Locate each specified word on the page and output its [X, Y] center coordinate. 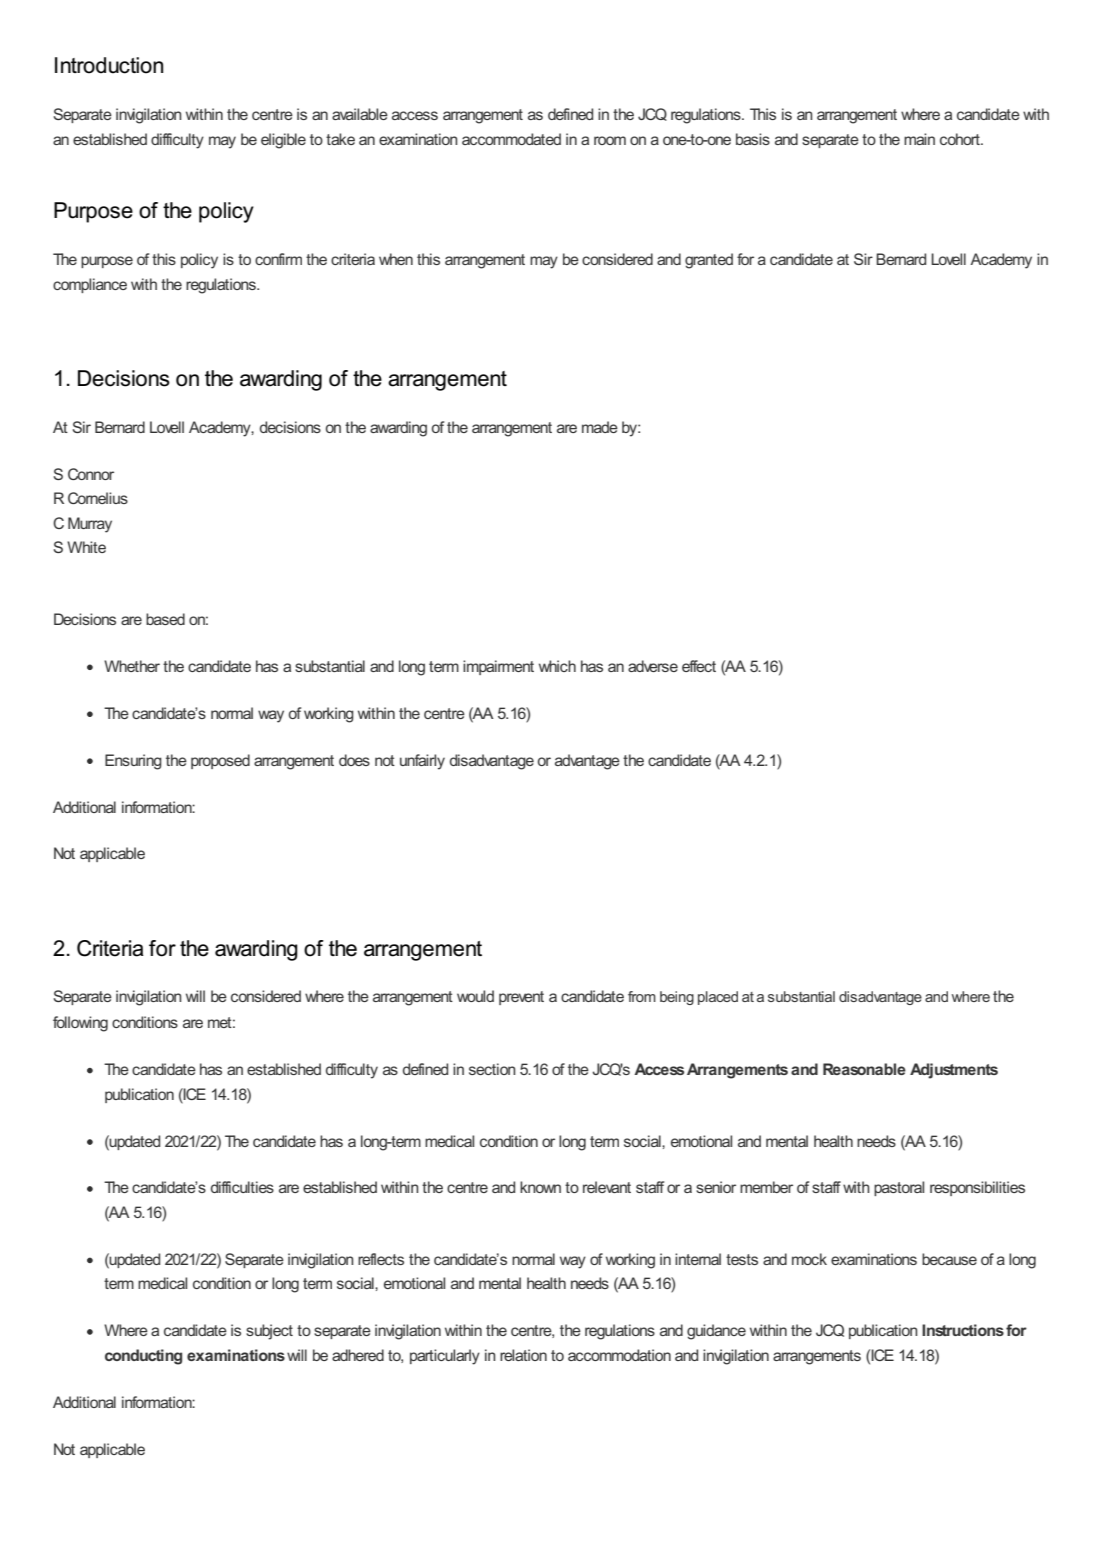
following [80, 1024]
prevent [521, 998]
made [600, 427]
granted [709, 261]
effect [699, 666]
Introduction [109, 65]
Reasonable [864, 1069]
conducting [143, 1357]
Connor [91, 474]
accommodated [511, 139]
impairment [498, 667]
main [919, 139]
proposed [220, 761]
